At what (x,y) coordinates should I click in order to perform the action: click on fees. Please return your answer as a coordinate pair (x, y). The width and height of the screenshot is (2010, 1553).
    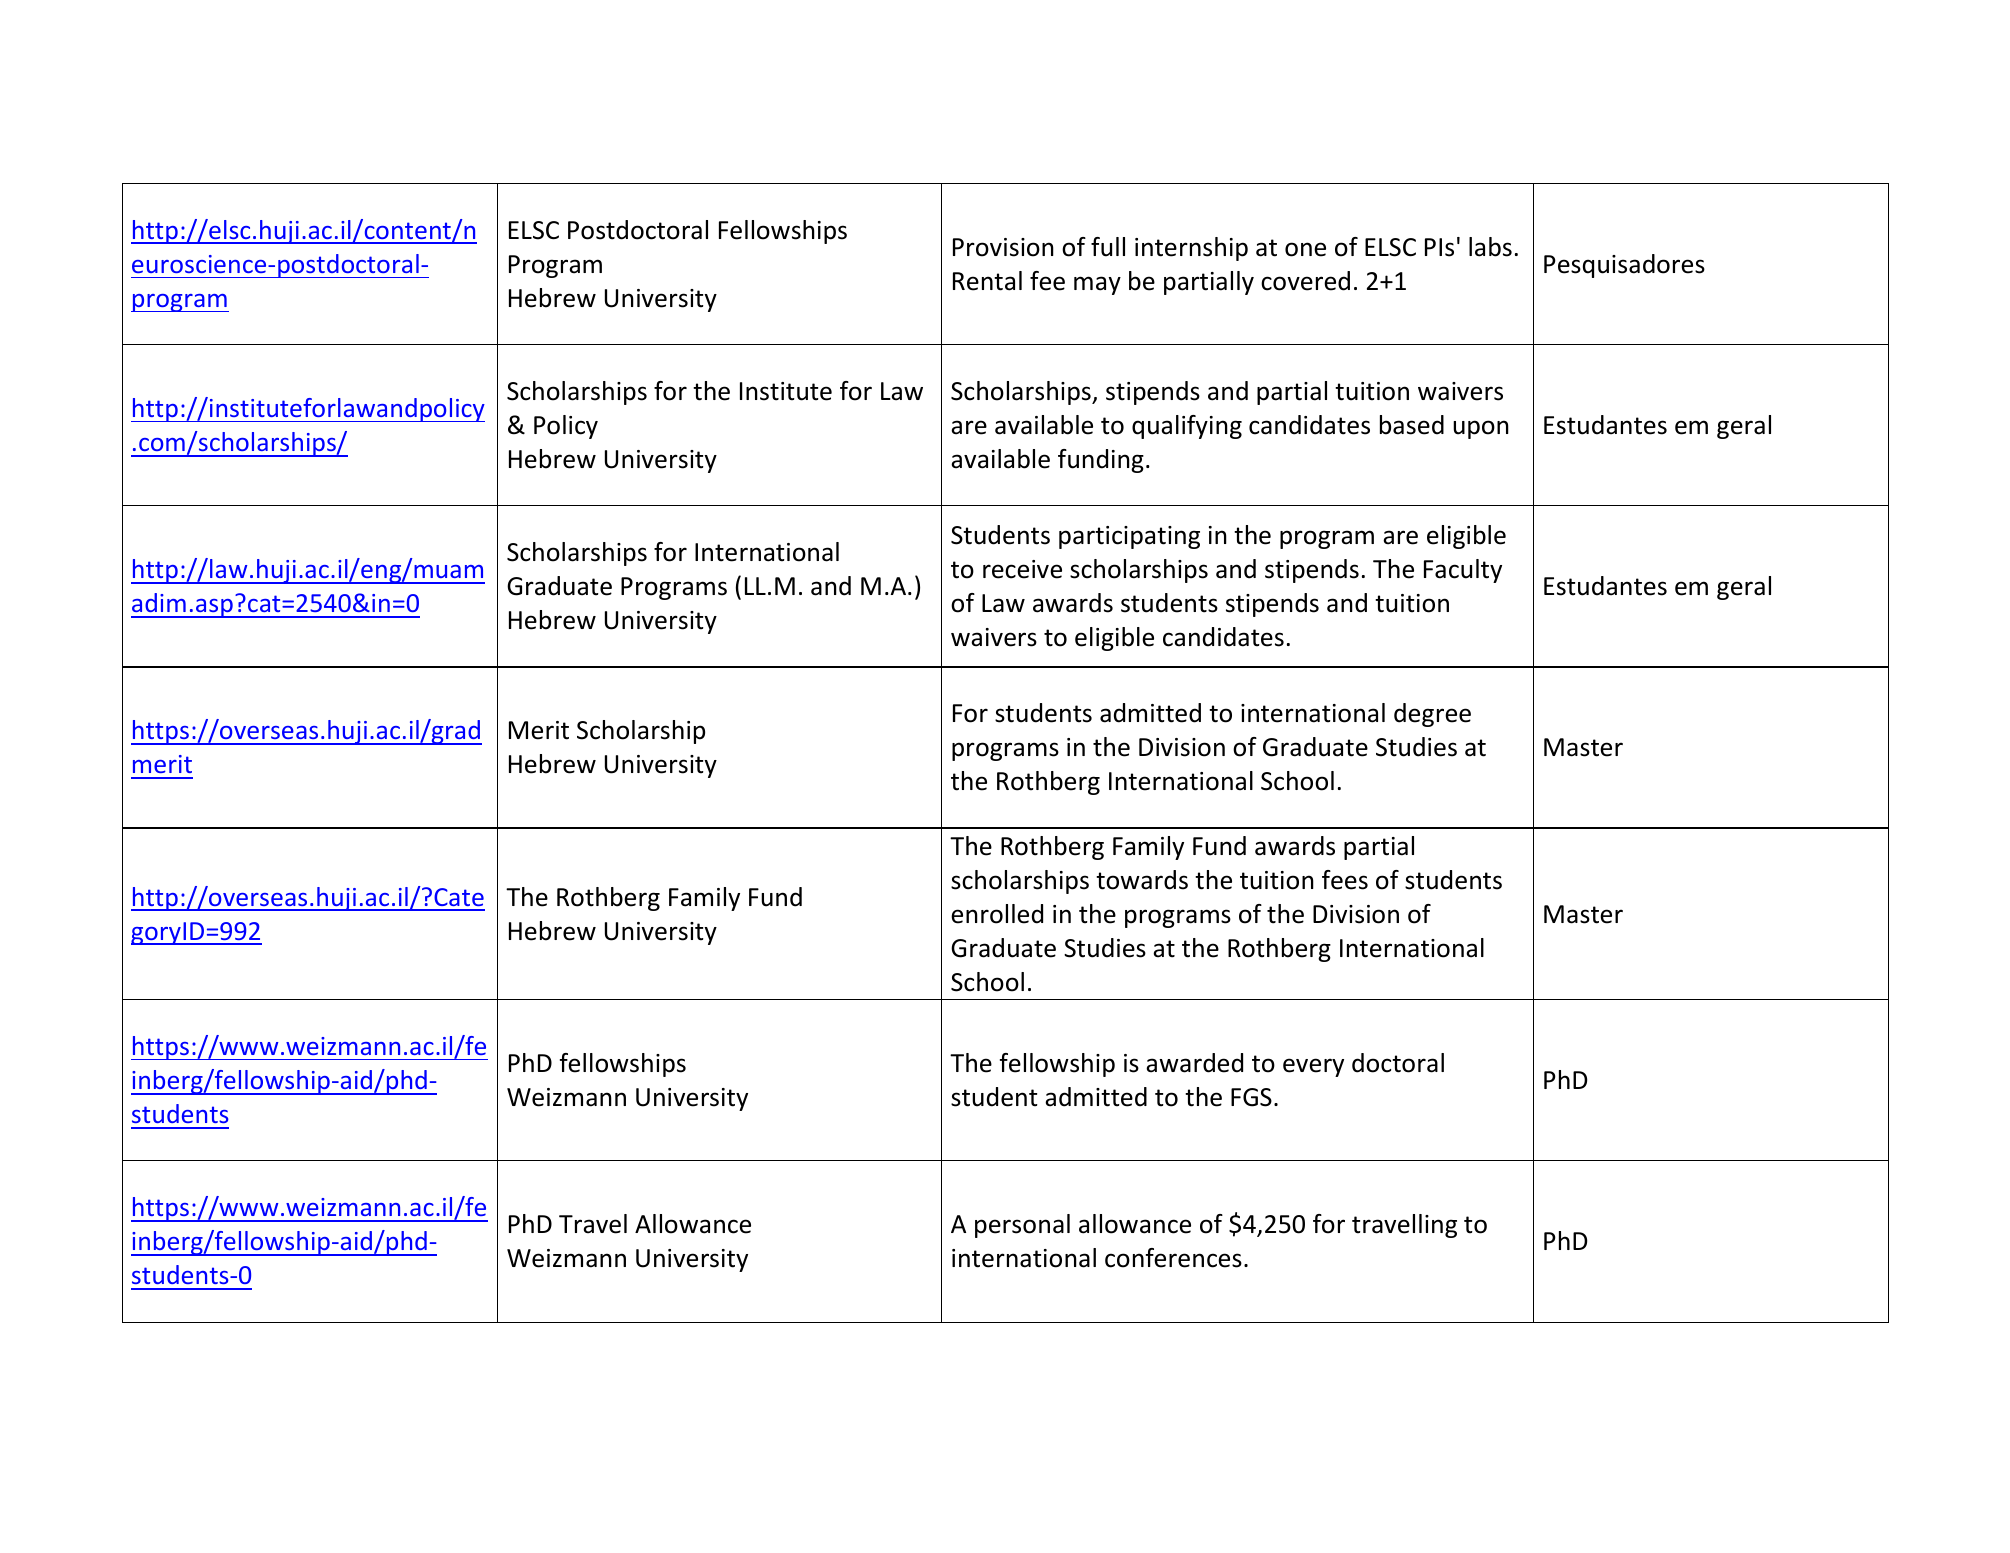
    Looking at the image, I should click on (1345, 880).
